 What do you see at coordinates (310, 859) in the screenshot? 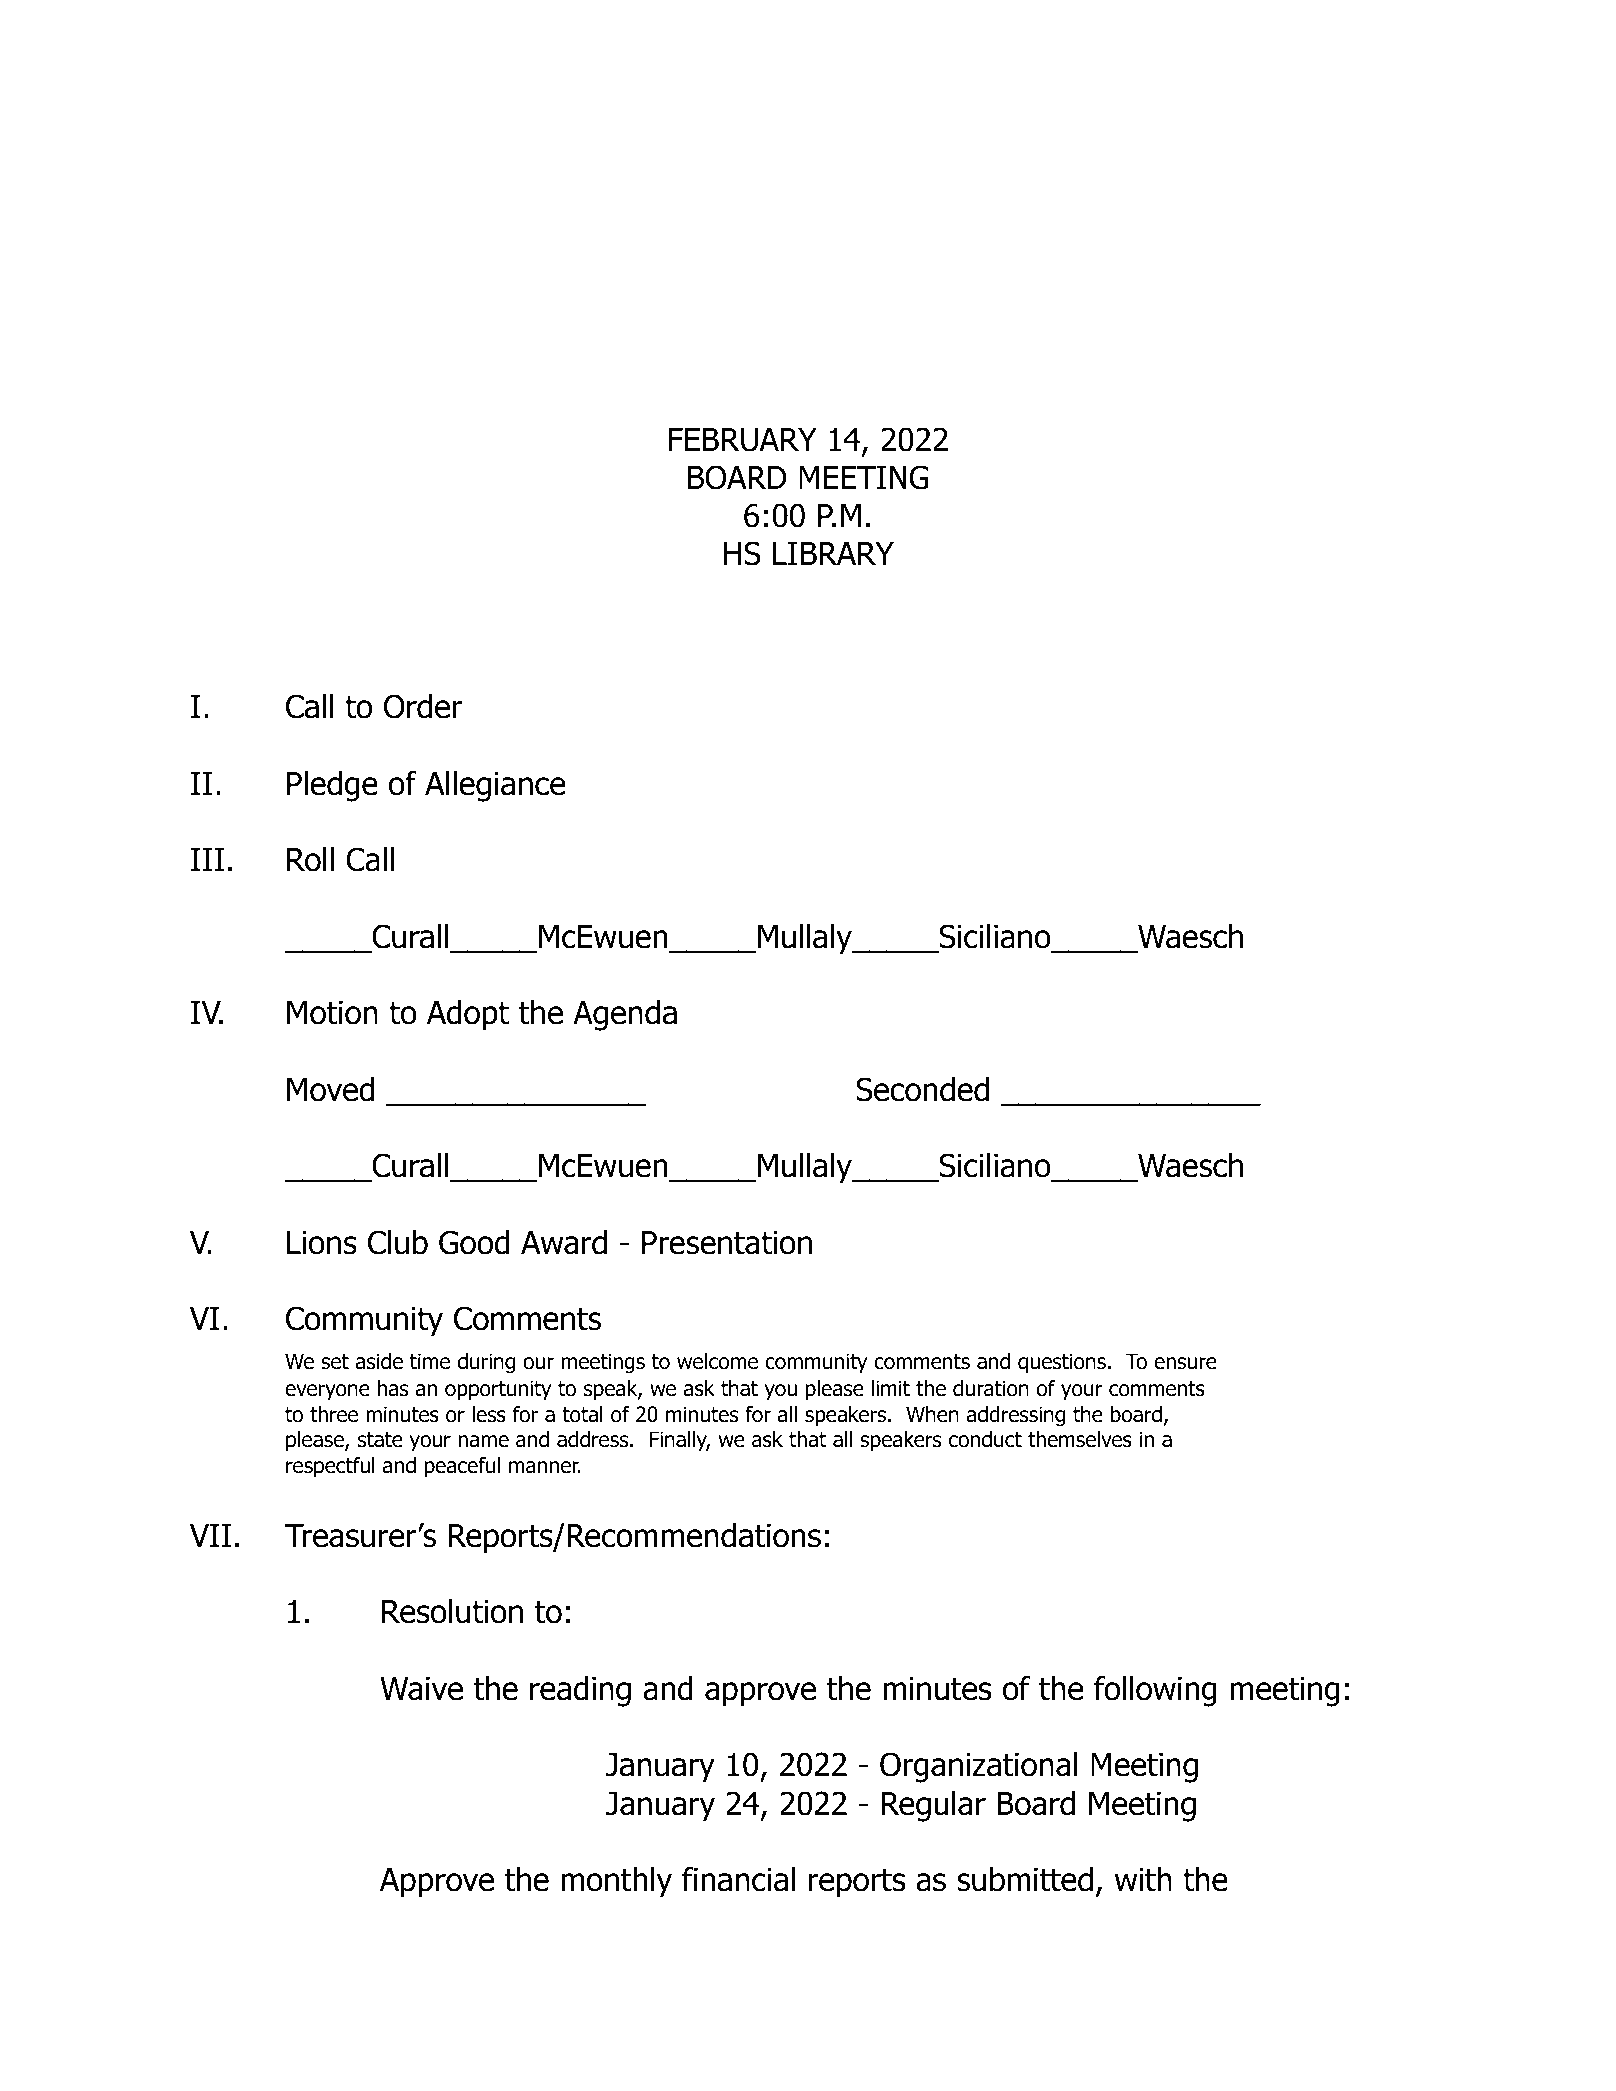
I see `Roll` at bounding box center [310, 859].
